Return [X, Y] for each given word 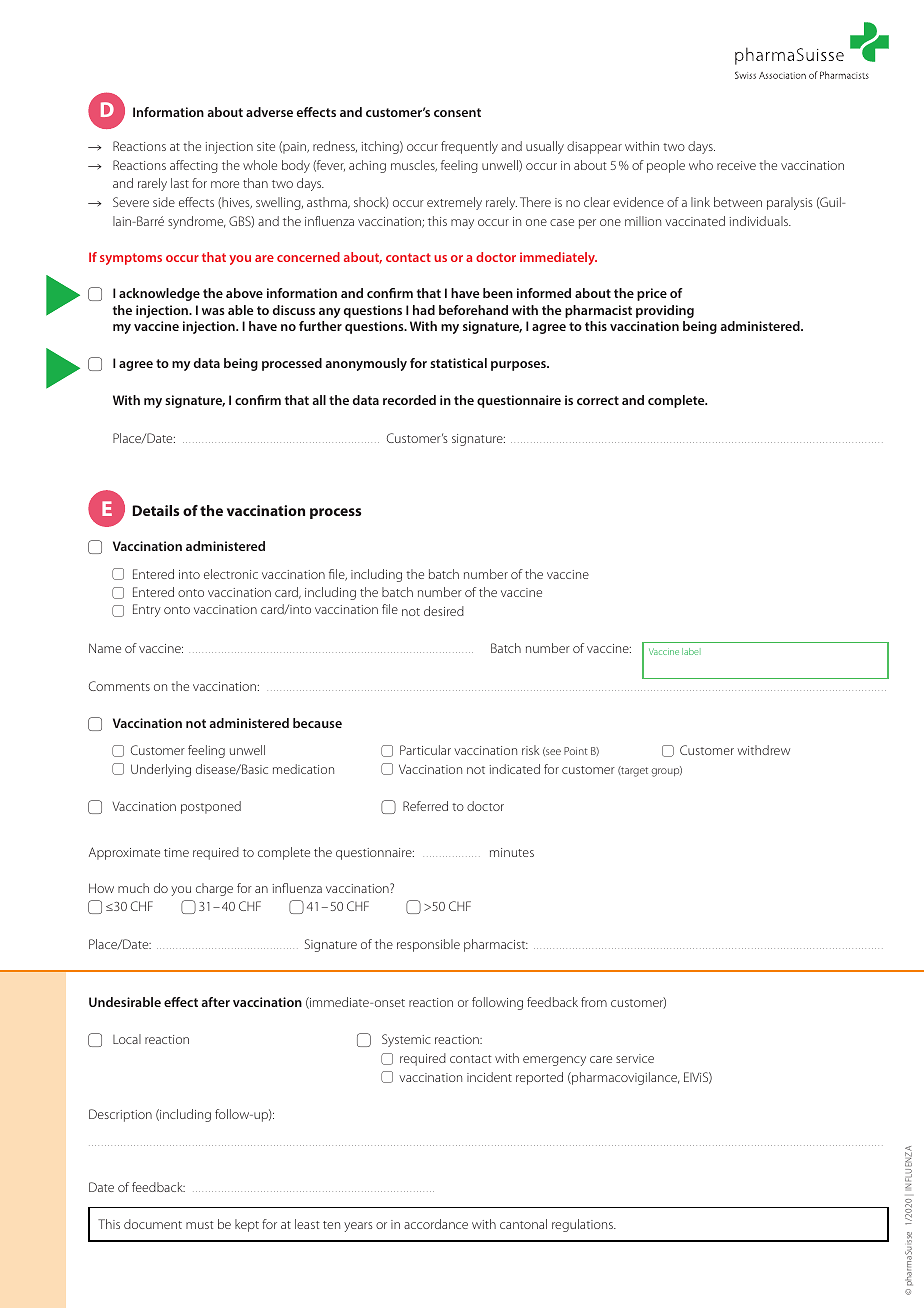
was [213, 311]
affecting [194, 166]
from [594, 1002]
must [200, 1225]
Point [576, 751]
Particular [425, 750]
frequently [469, 147]
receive [736, 165]
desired [444, 611]
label [691, 651]
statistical [458, 363]
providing [665, 311]
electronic [231, 574]
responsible [428, 945]
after [215, 1002]
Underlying [161, 770]
